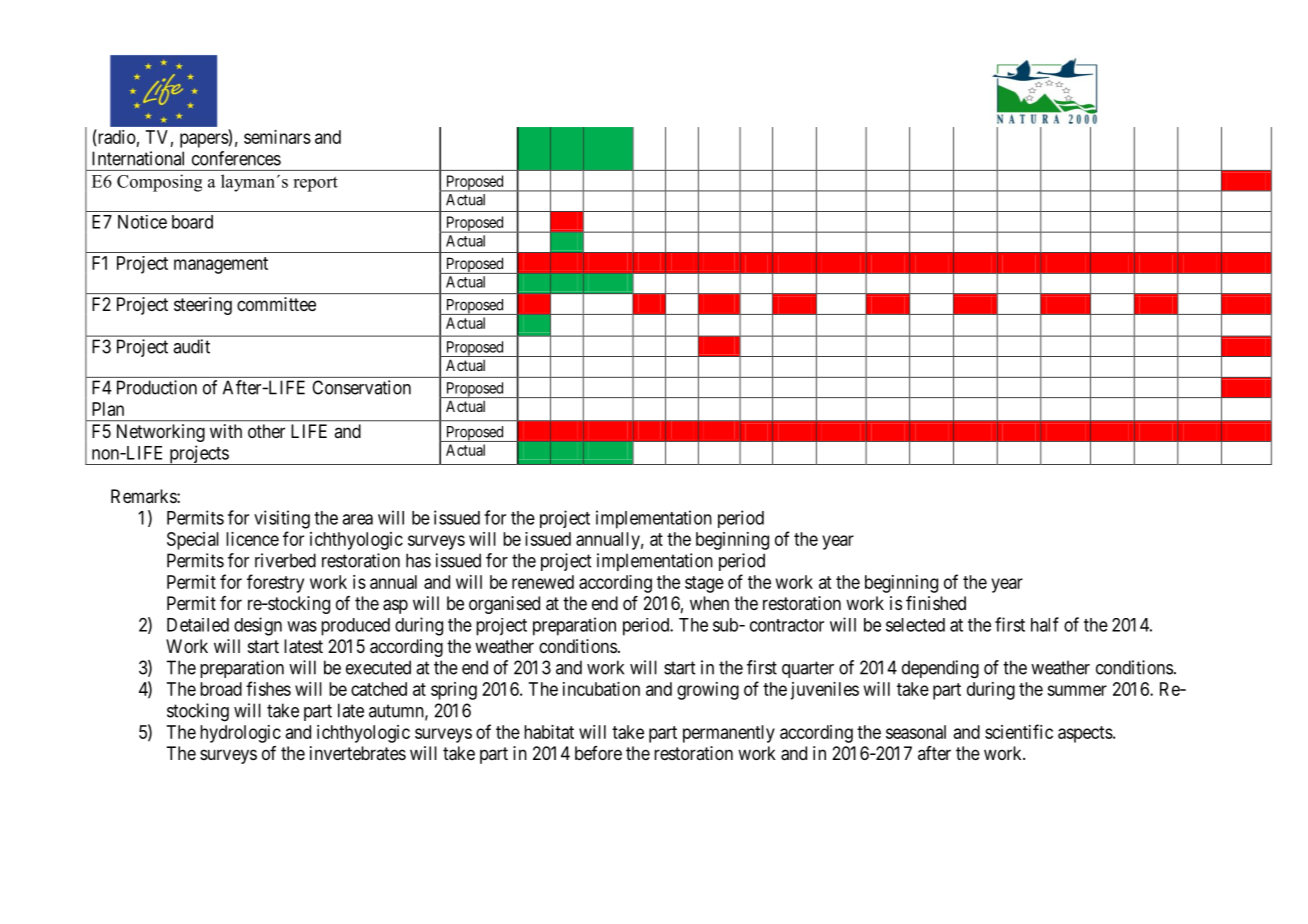  Describe the element at coordinates (240, 734) in the screenshot. I see `hydrologic` at that location.
